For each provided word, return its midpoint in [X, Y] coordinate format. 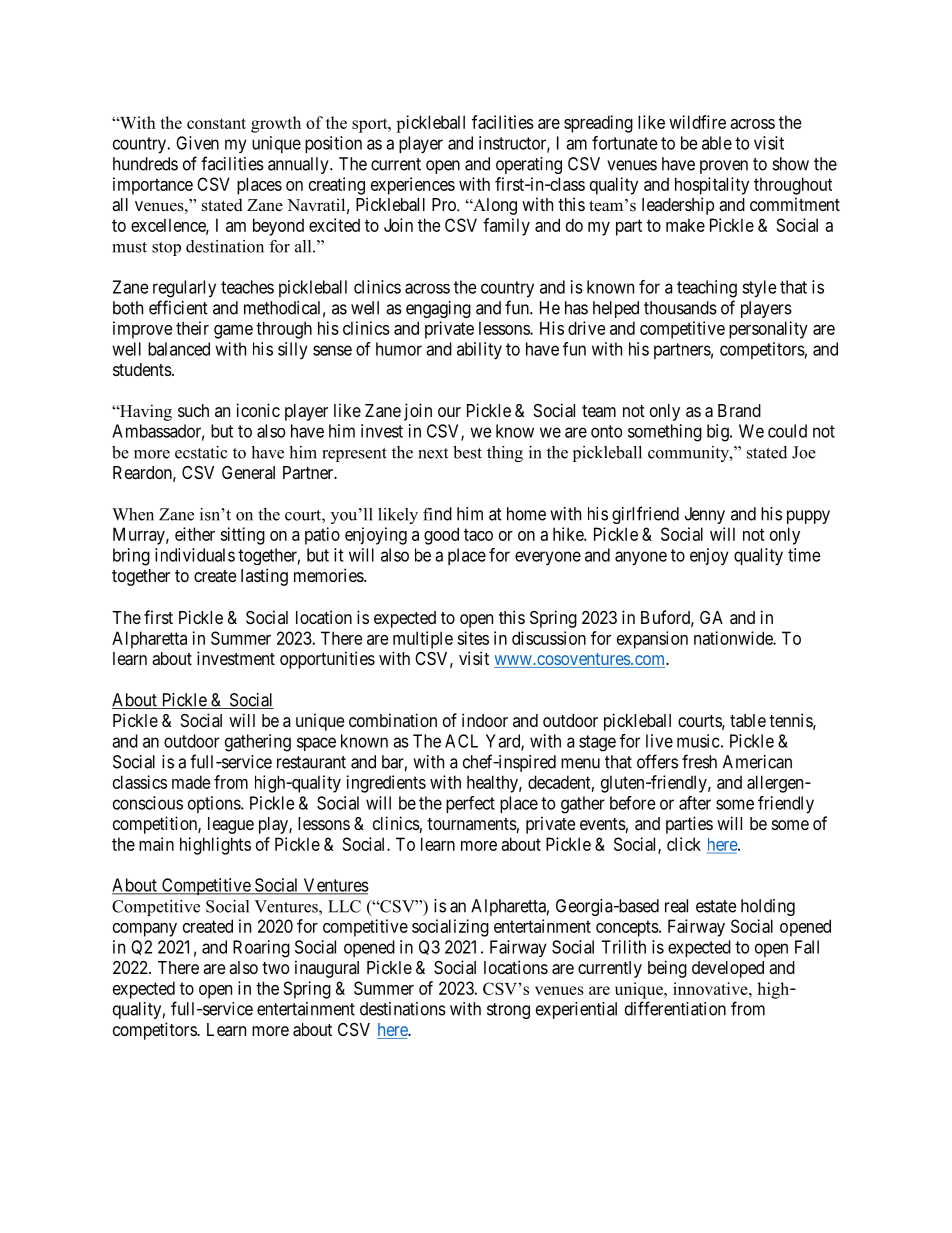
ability [479, 350]
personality [768, 330]
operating [529, 165]
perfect [470, 804]
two [275, 968]
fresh [699, 761]
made [191, 782]
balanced [179, 349]
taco [478, 534]
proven [724, 167]
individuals [195, 555]
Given [197, 143]
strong [508, 1011]
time [804, 555]
